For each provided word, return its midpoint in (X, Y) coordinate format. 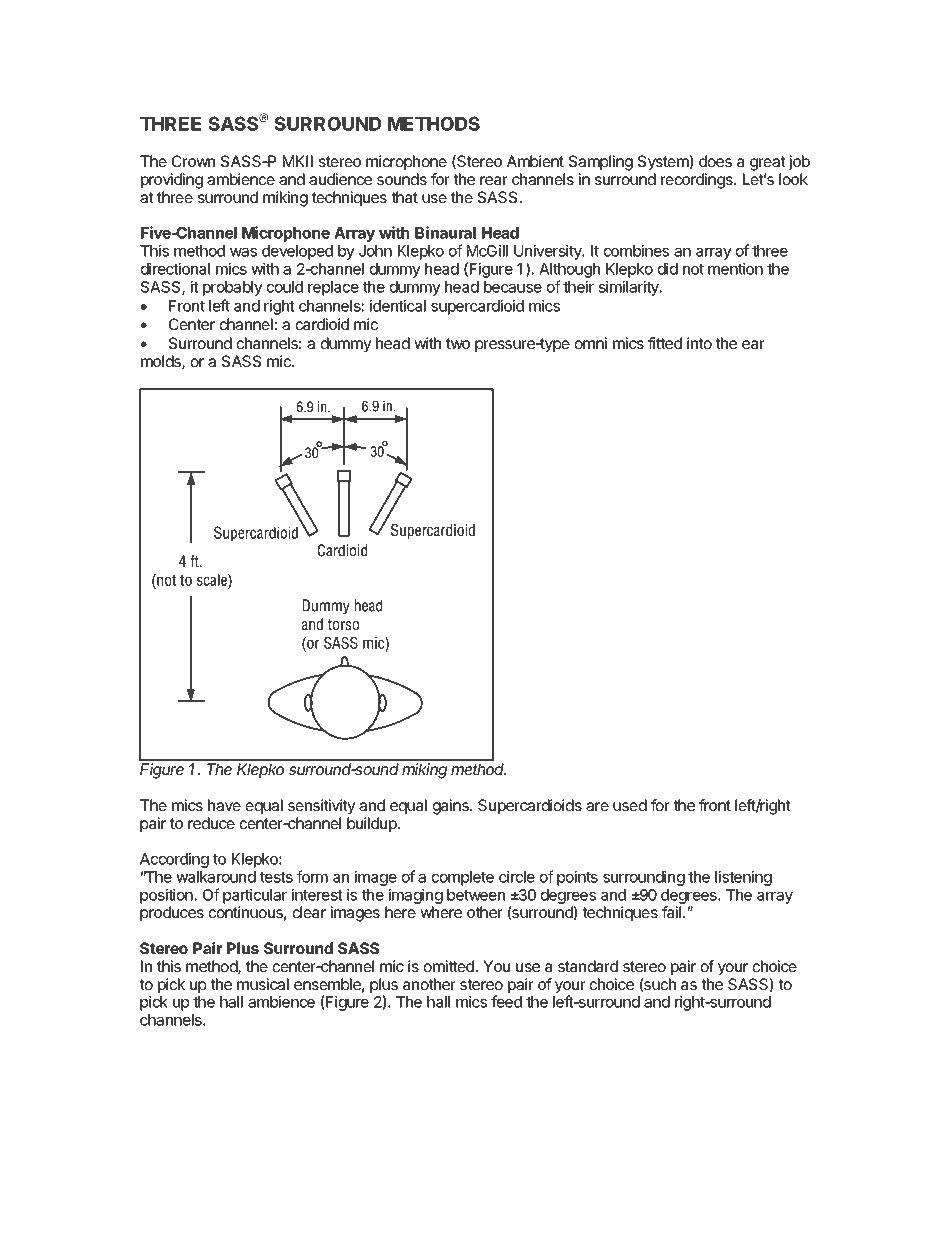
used (630, 805)
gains (452, 807)
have (224, 805)
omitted (450, 966)
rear (494, 180)
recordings (698, 181)
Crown (193, 161)
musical (263, 984)
